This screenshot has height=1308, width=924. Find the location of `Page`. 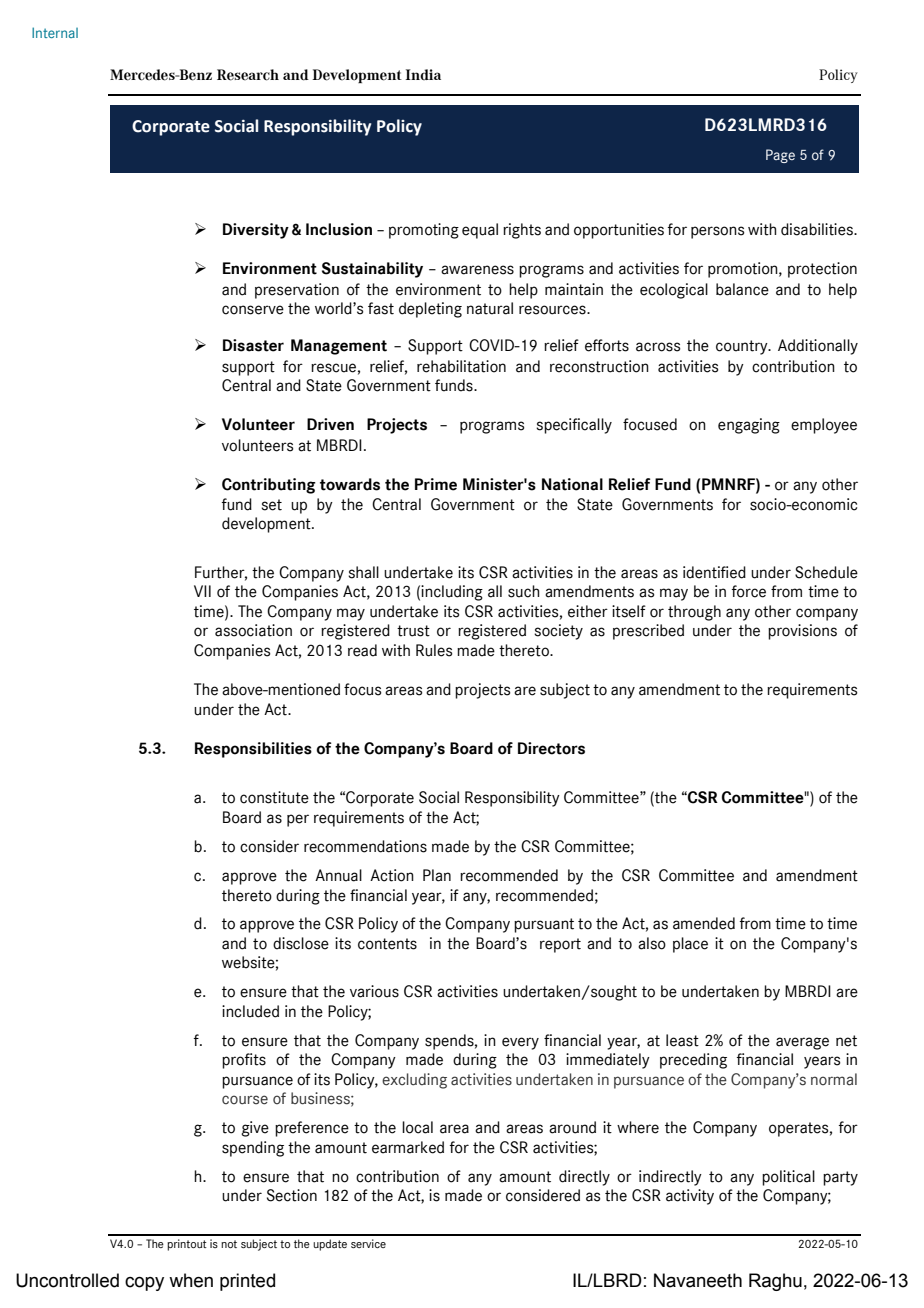

Page is located at coordinates (780, 156).
